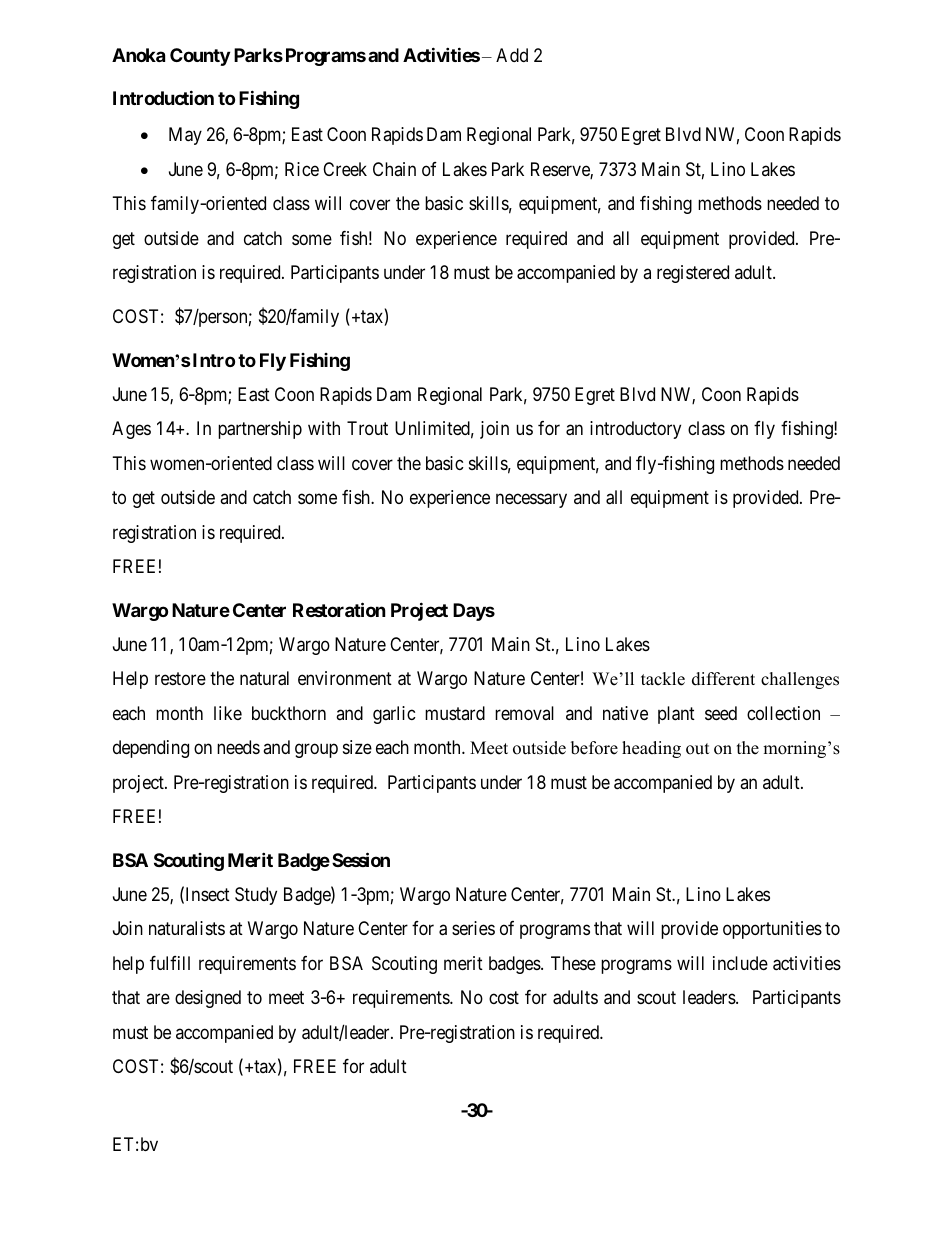 The width and height of the screenshot is (952, 1233). I want to click on designed, so click(208, 999).
